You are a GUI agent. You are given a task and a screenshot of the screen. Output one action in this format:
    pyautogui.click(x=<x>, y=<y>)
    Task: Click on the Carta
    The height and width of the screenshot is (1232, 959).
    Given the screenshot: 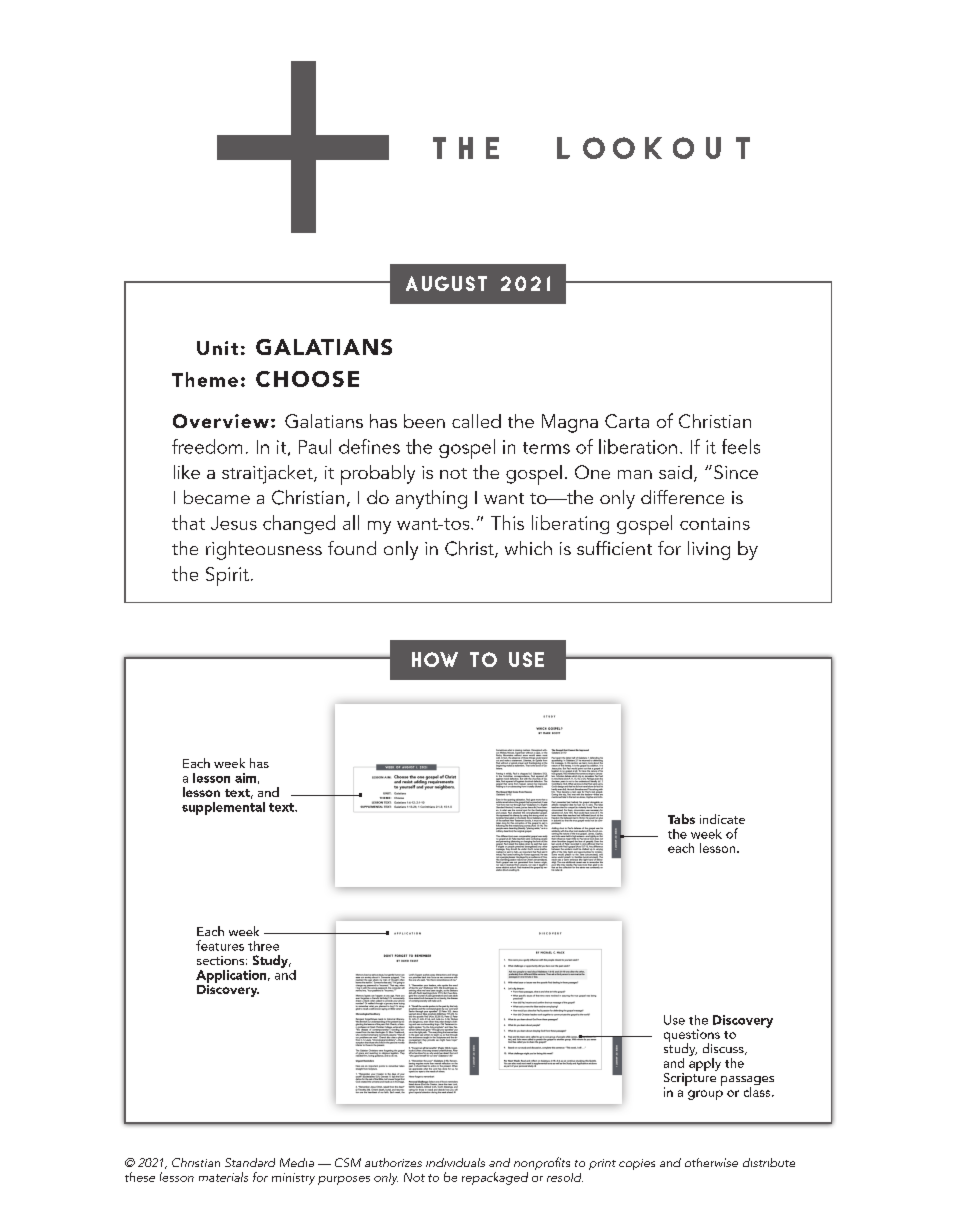 What is the action you would take?
    pyautogui.click(x=627, y=421)
